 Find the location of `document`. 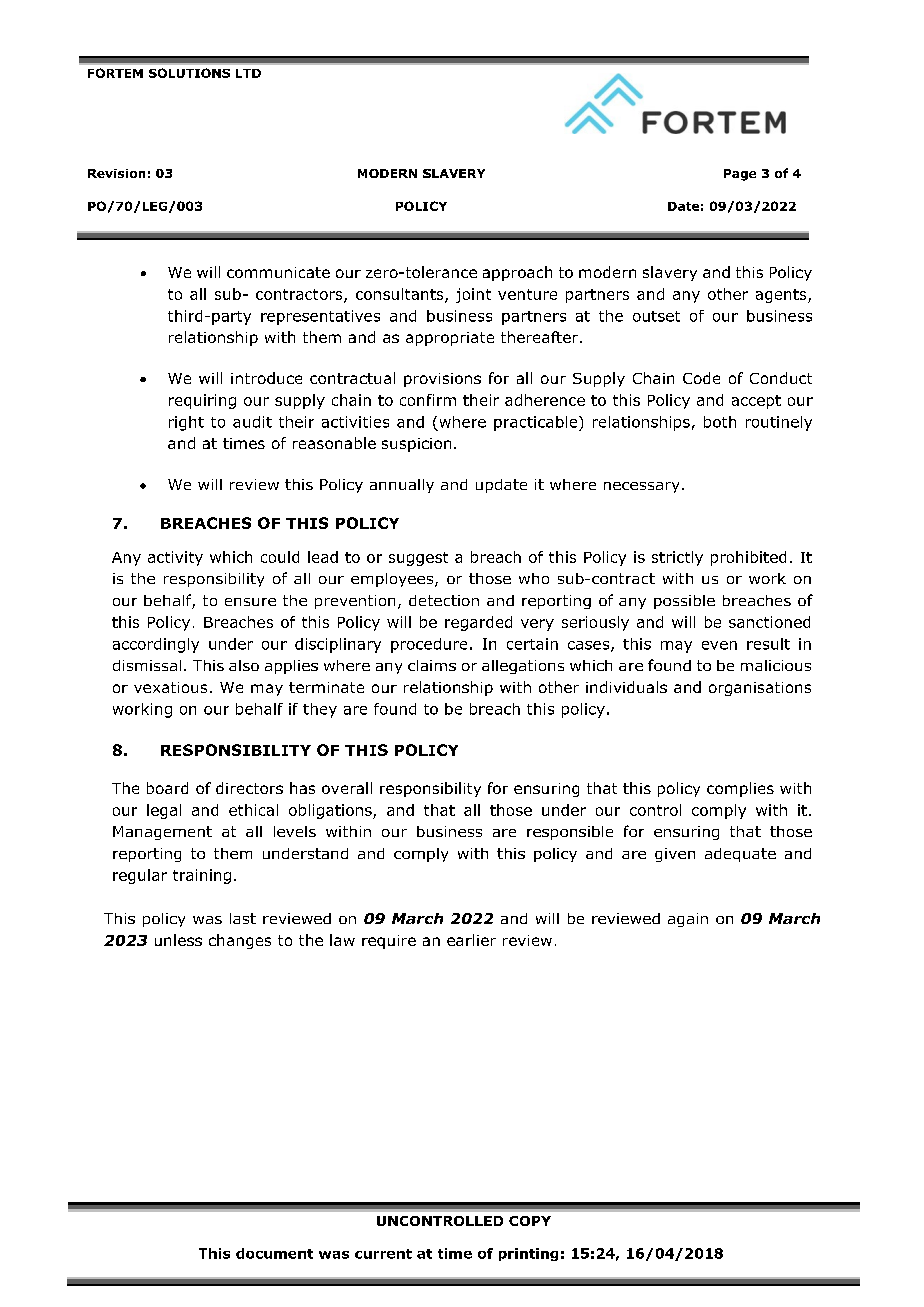

document is located at coordinates (274, 1253).
